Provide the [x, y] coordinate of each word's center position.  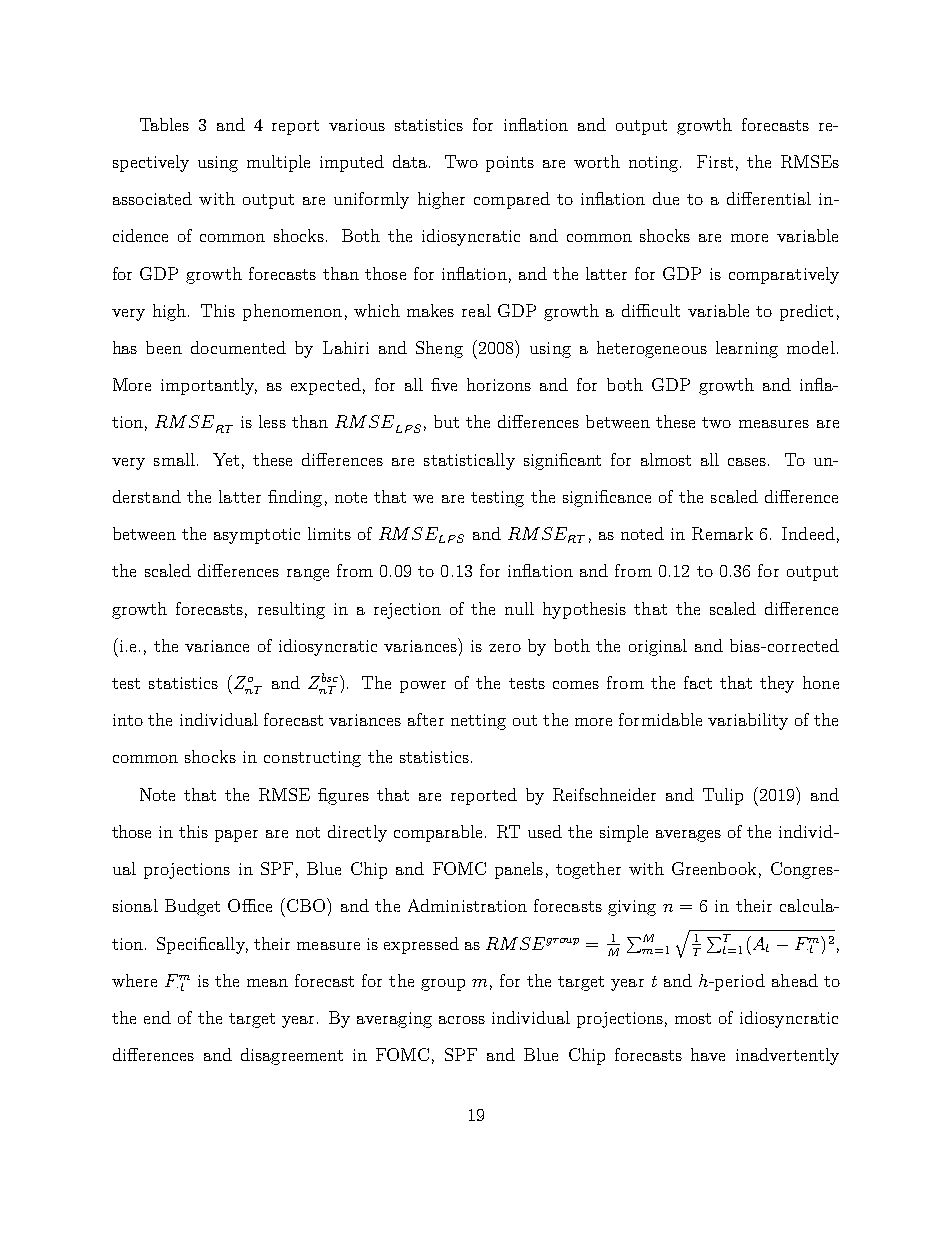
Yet [226, 459]
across [462, 1020]
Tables [164, 124]
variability [748, 721]
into [128, 720]
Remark [722, 533]
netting [478, 722]
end [157, 1017]
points [510, 164]
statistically [469, 461]
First [715, 161]
